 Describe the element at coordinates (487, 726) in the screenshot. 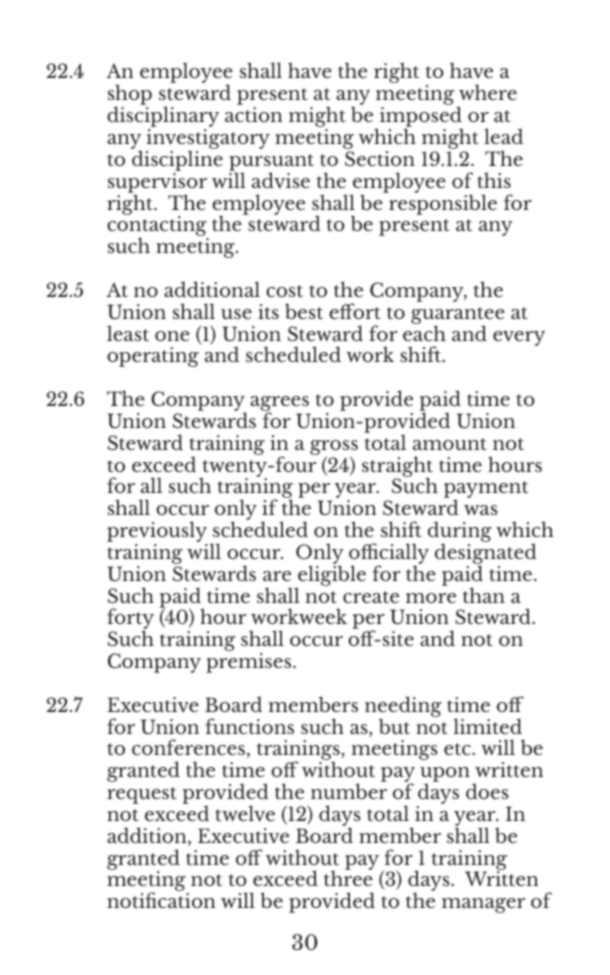

I see `limited` at that location.
